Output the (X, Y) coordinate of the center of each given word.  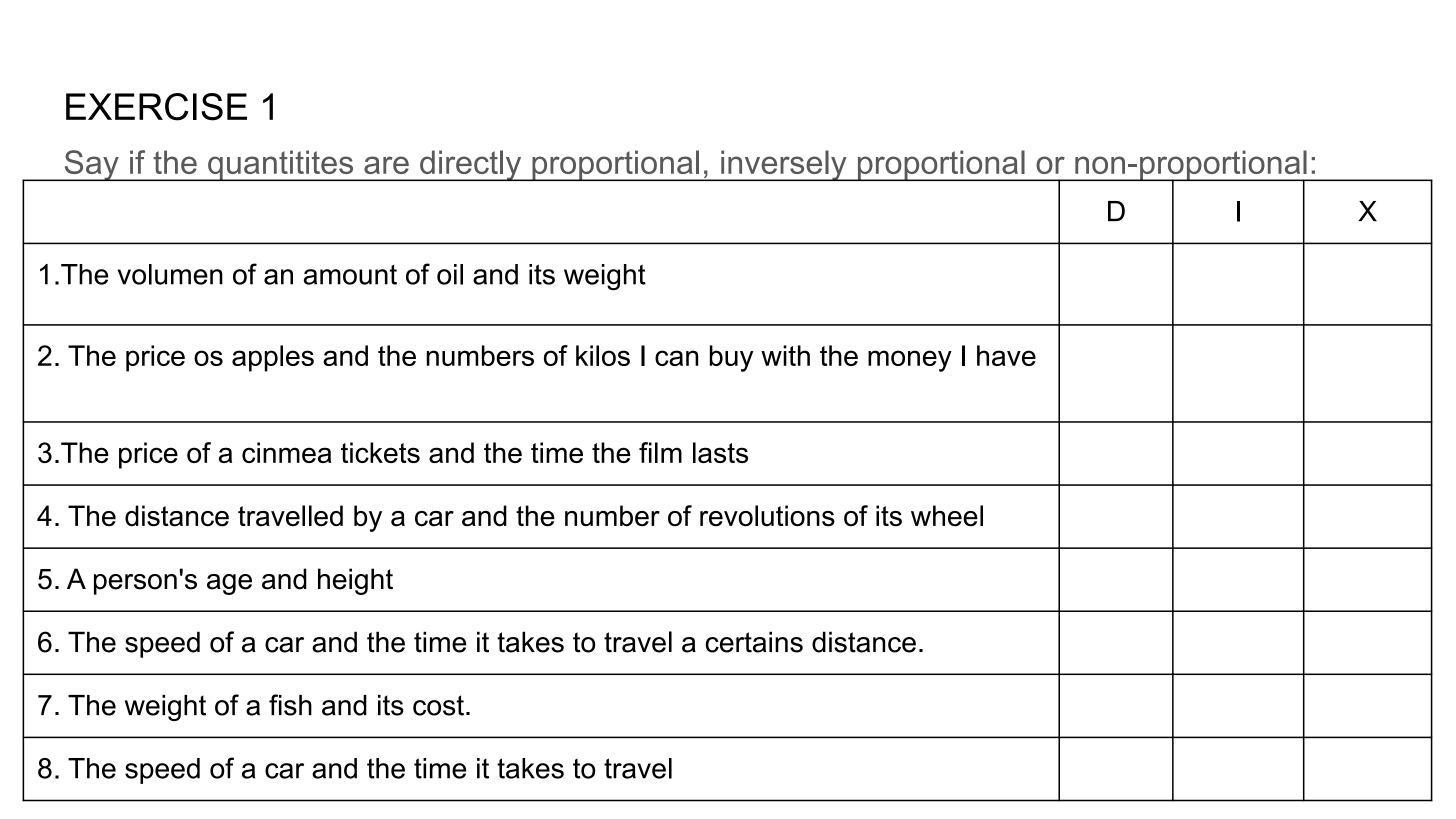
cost (438, 705)
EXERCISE (156, 107)
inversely (784, 165)
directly (471, 165)
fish (290, 705)
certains (754, 642)
